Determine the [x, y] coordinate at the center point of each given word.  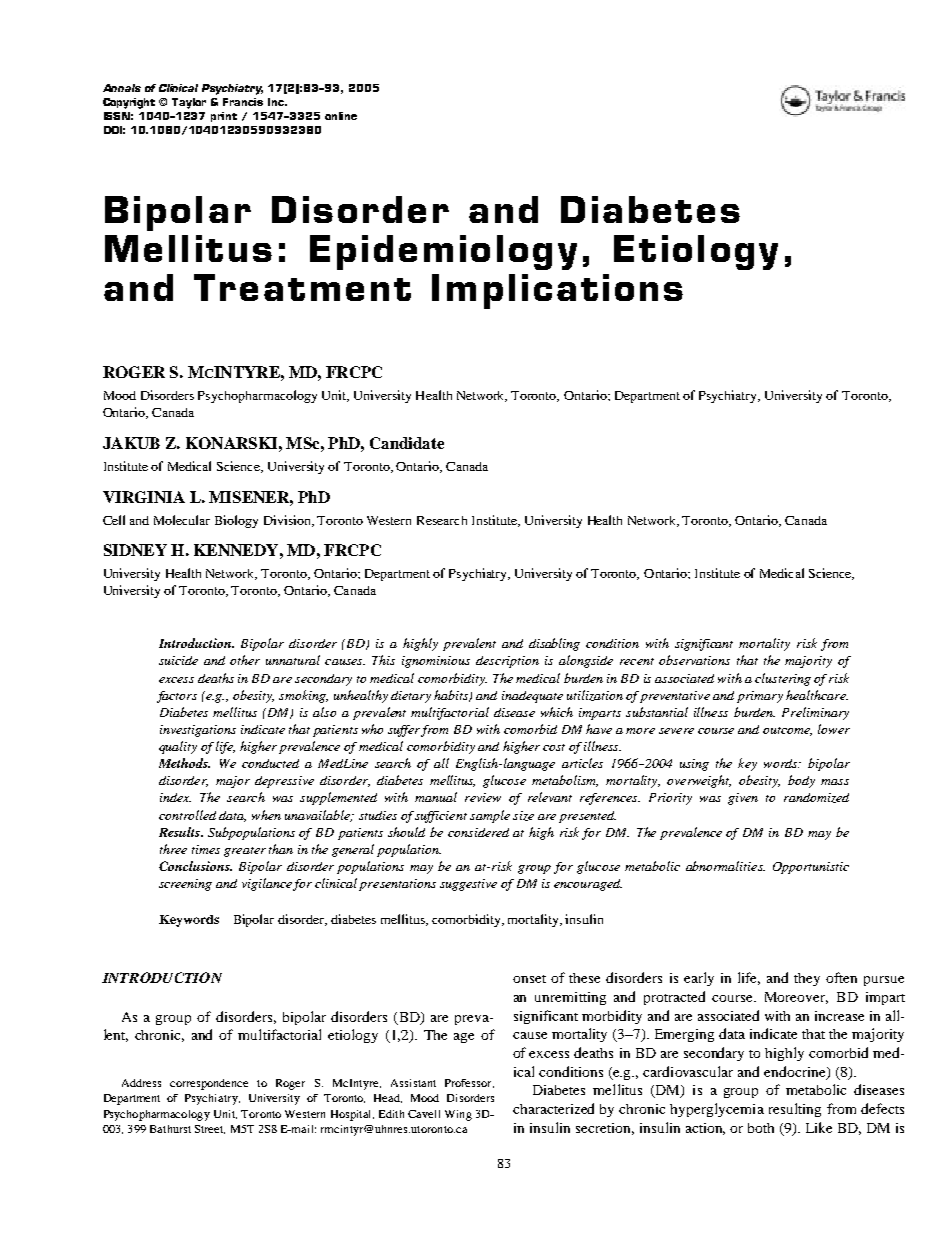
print [224, 117]
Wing [458, 1115]
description [507, 662]
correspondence [209, 1084]
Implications [557, 291]
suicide [178, 660]
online [341, 116]
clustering [783, 679]
